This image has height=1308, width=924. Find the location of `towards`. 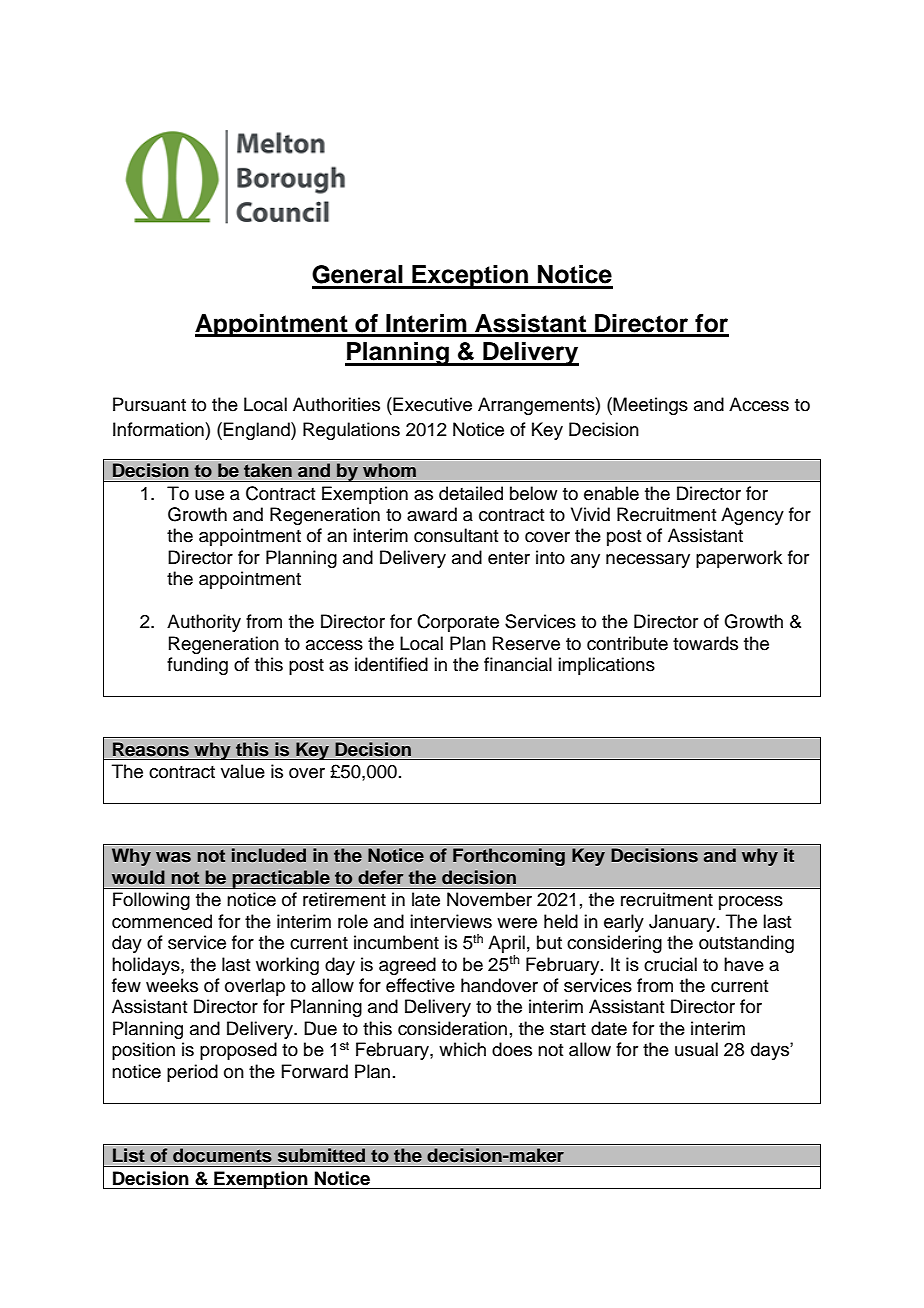

towards is located at coordinates (705, 643).
